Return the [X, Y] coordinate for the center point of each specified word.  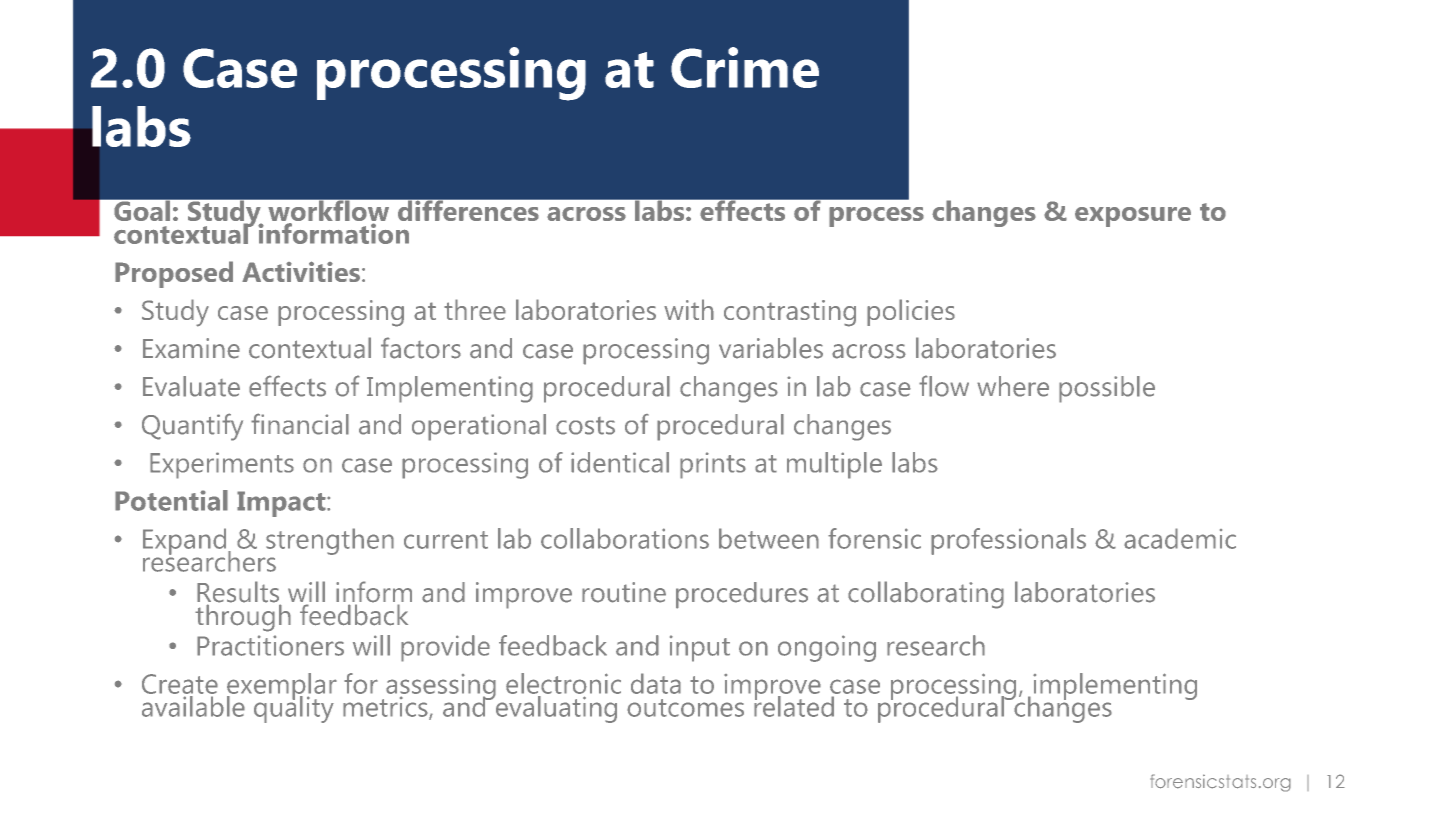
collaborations [625, 538]
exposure [1133, 217]
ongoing [827, 648]
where [1013, 386]
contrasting [790, 313]
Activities [301, 271]
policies [911, 312]
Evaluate [191, 386]
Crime [745, 67]
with [689, 309]
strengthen [330, 541]
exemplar [282, 687]
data [656, 683]
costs [585, 426]
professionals [1008, 541]
